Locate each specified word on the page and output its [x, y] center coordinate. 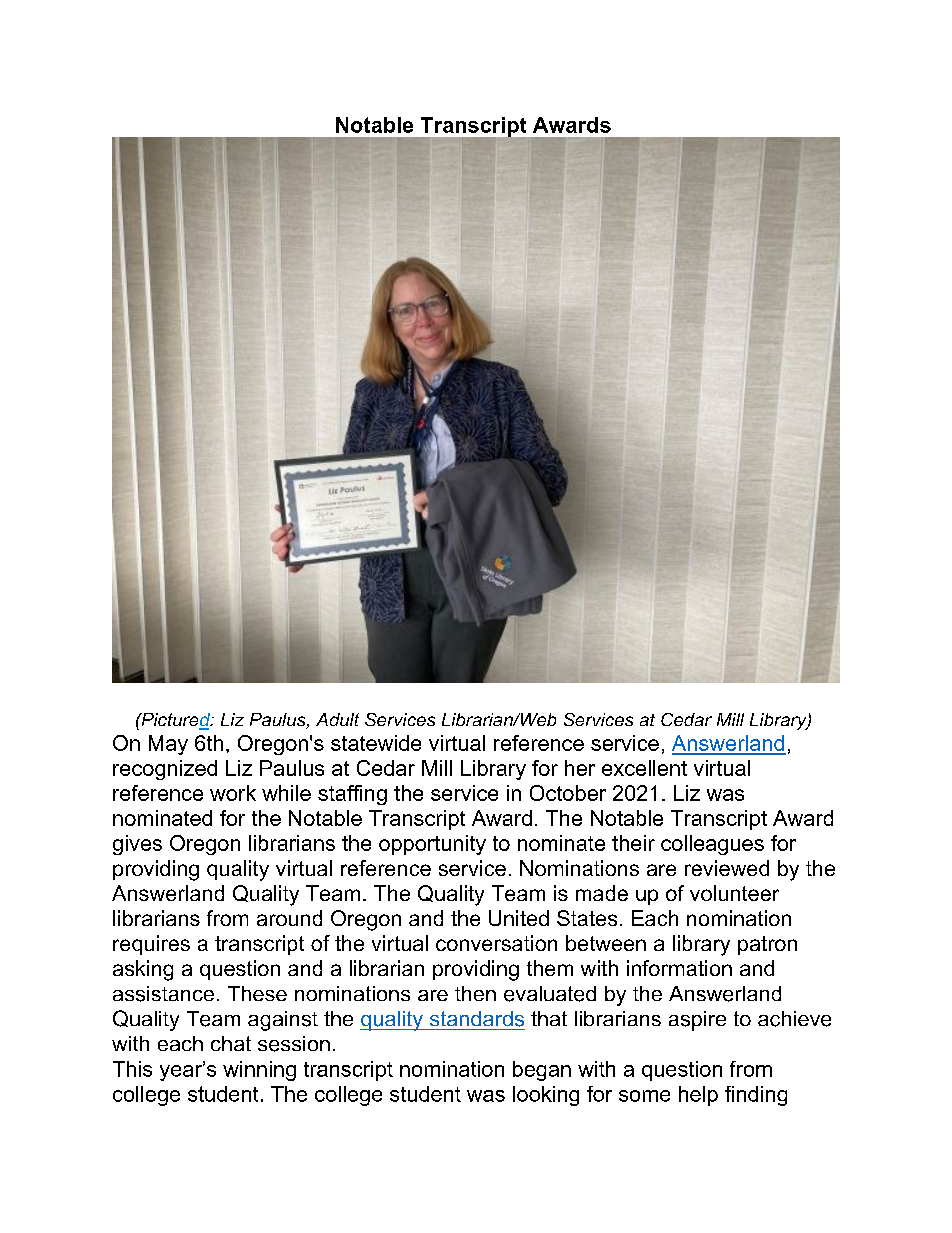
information [679, 968]
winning [259, 1071]
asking [143, 970]
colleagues [712, 845]
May [168, 745]
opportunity [432, 845]
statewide [376, 743]
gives [137, 845]
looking [546, 1096]
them [550, 968]
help [698, 1096]
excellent [644, 768]
